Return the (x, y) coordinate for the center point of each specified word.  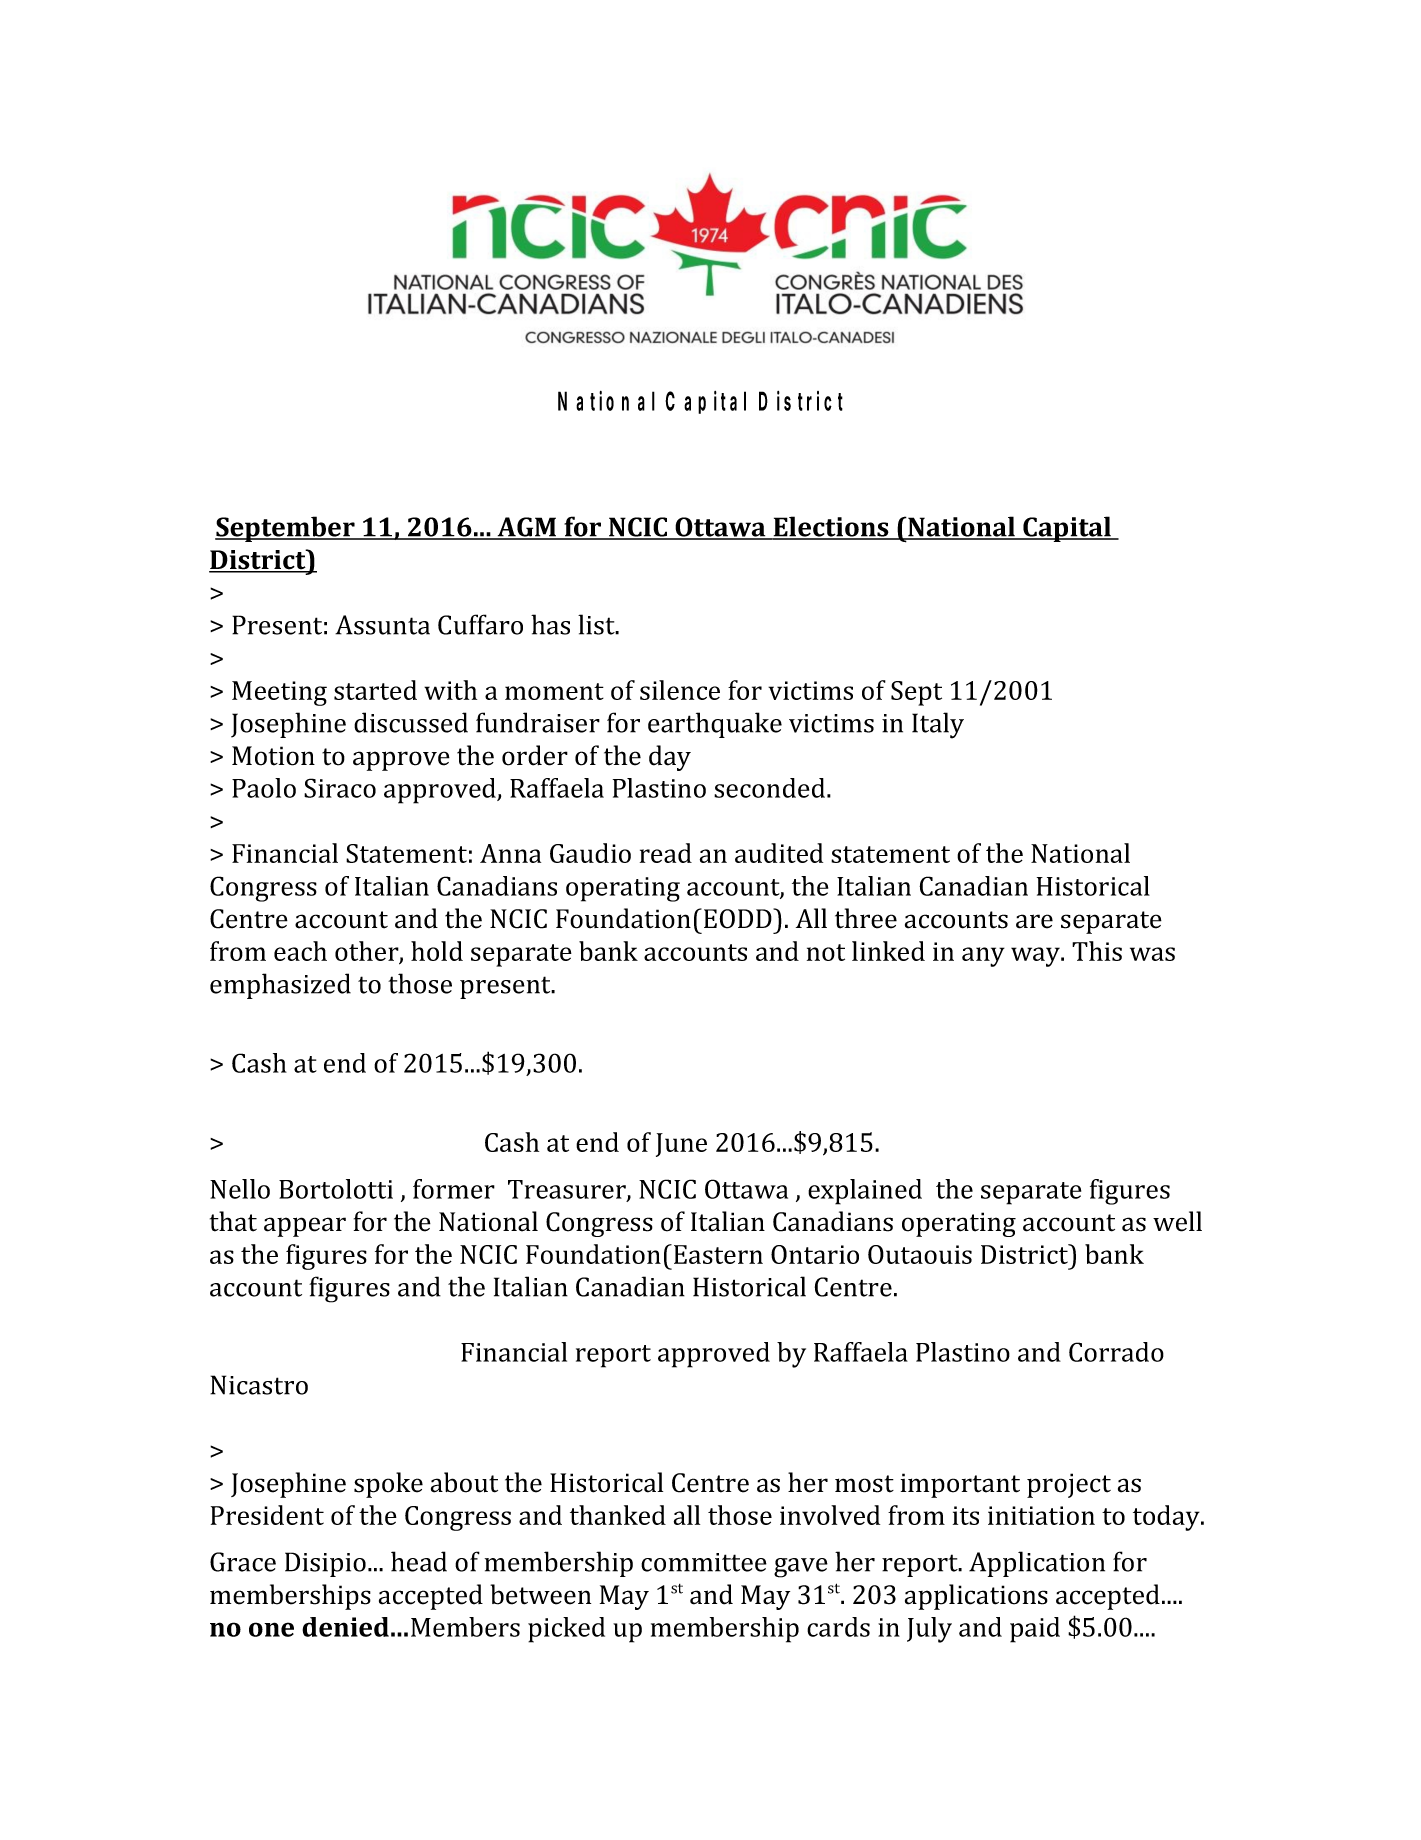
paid (1035, 1630)
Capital (1067, 529)
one (271, 1629)
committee (704, 1562)
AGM (527, 528)
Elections (831, 527)
